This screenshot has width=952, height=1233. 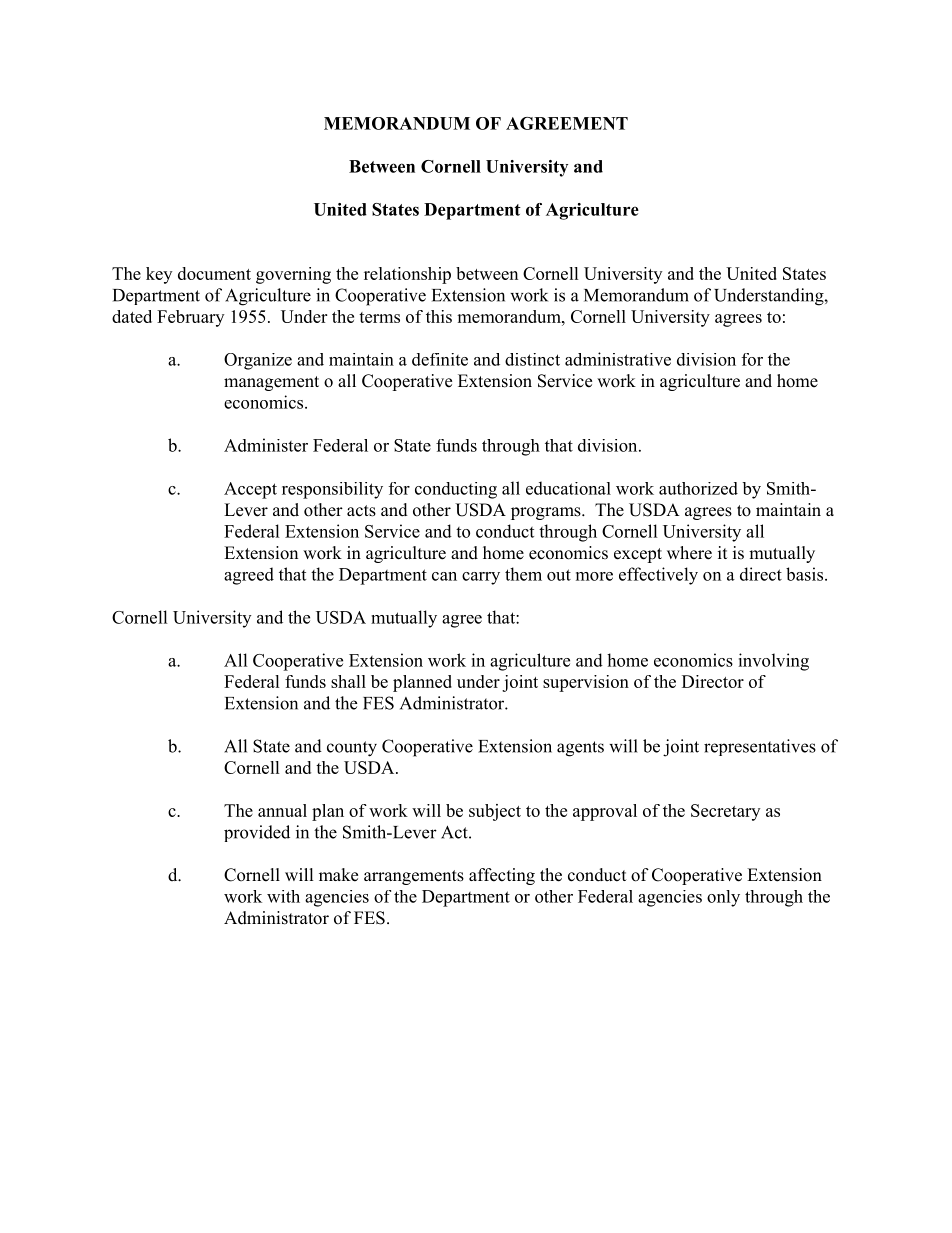 What do you see at coordinates (283, 896) in the screenshot?
I see `with` at bounding box center [283, 896].
